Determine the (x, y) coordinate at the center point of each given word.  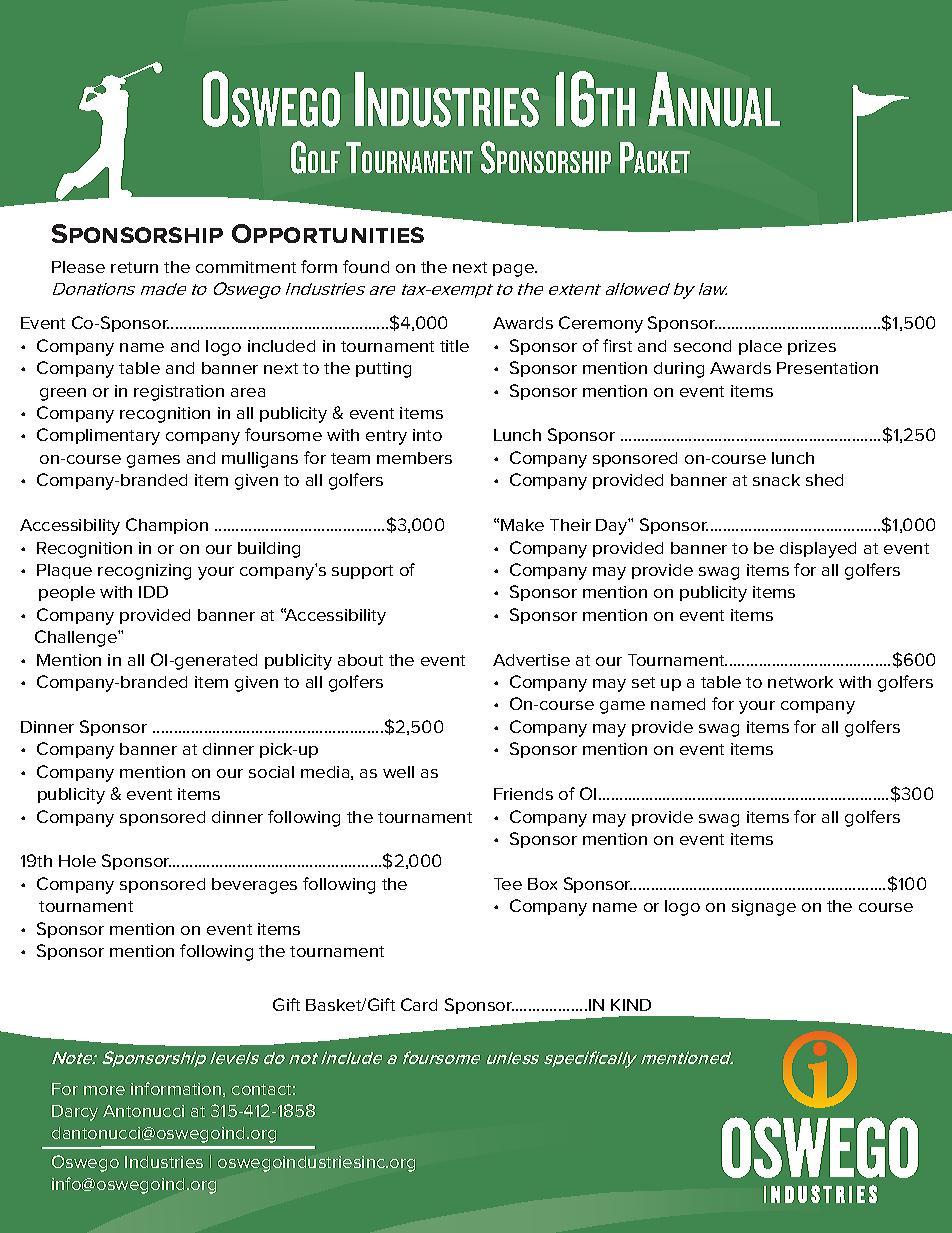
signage (764, 908)
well (398, 772)
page (514, 270)
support (362, 572)
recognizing (144, 572)
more (104, 1090)
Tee (508, 884)
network (800, 682)
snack (776, 480)
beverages (254, 886)
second (702, 346)
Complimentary (98, 436)
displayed (818, 550)
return (134, 267)
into (427, 435)
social (271, 772)
